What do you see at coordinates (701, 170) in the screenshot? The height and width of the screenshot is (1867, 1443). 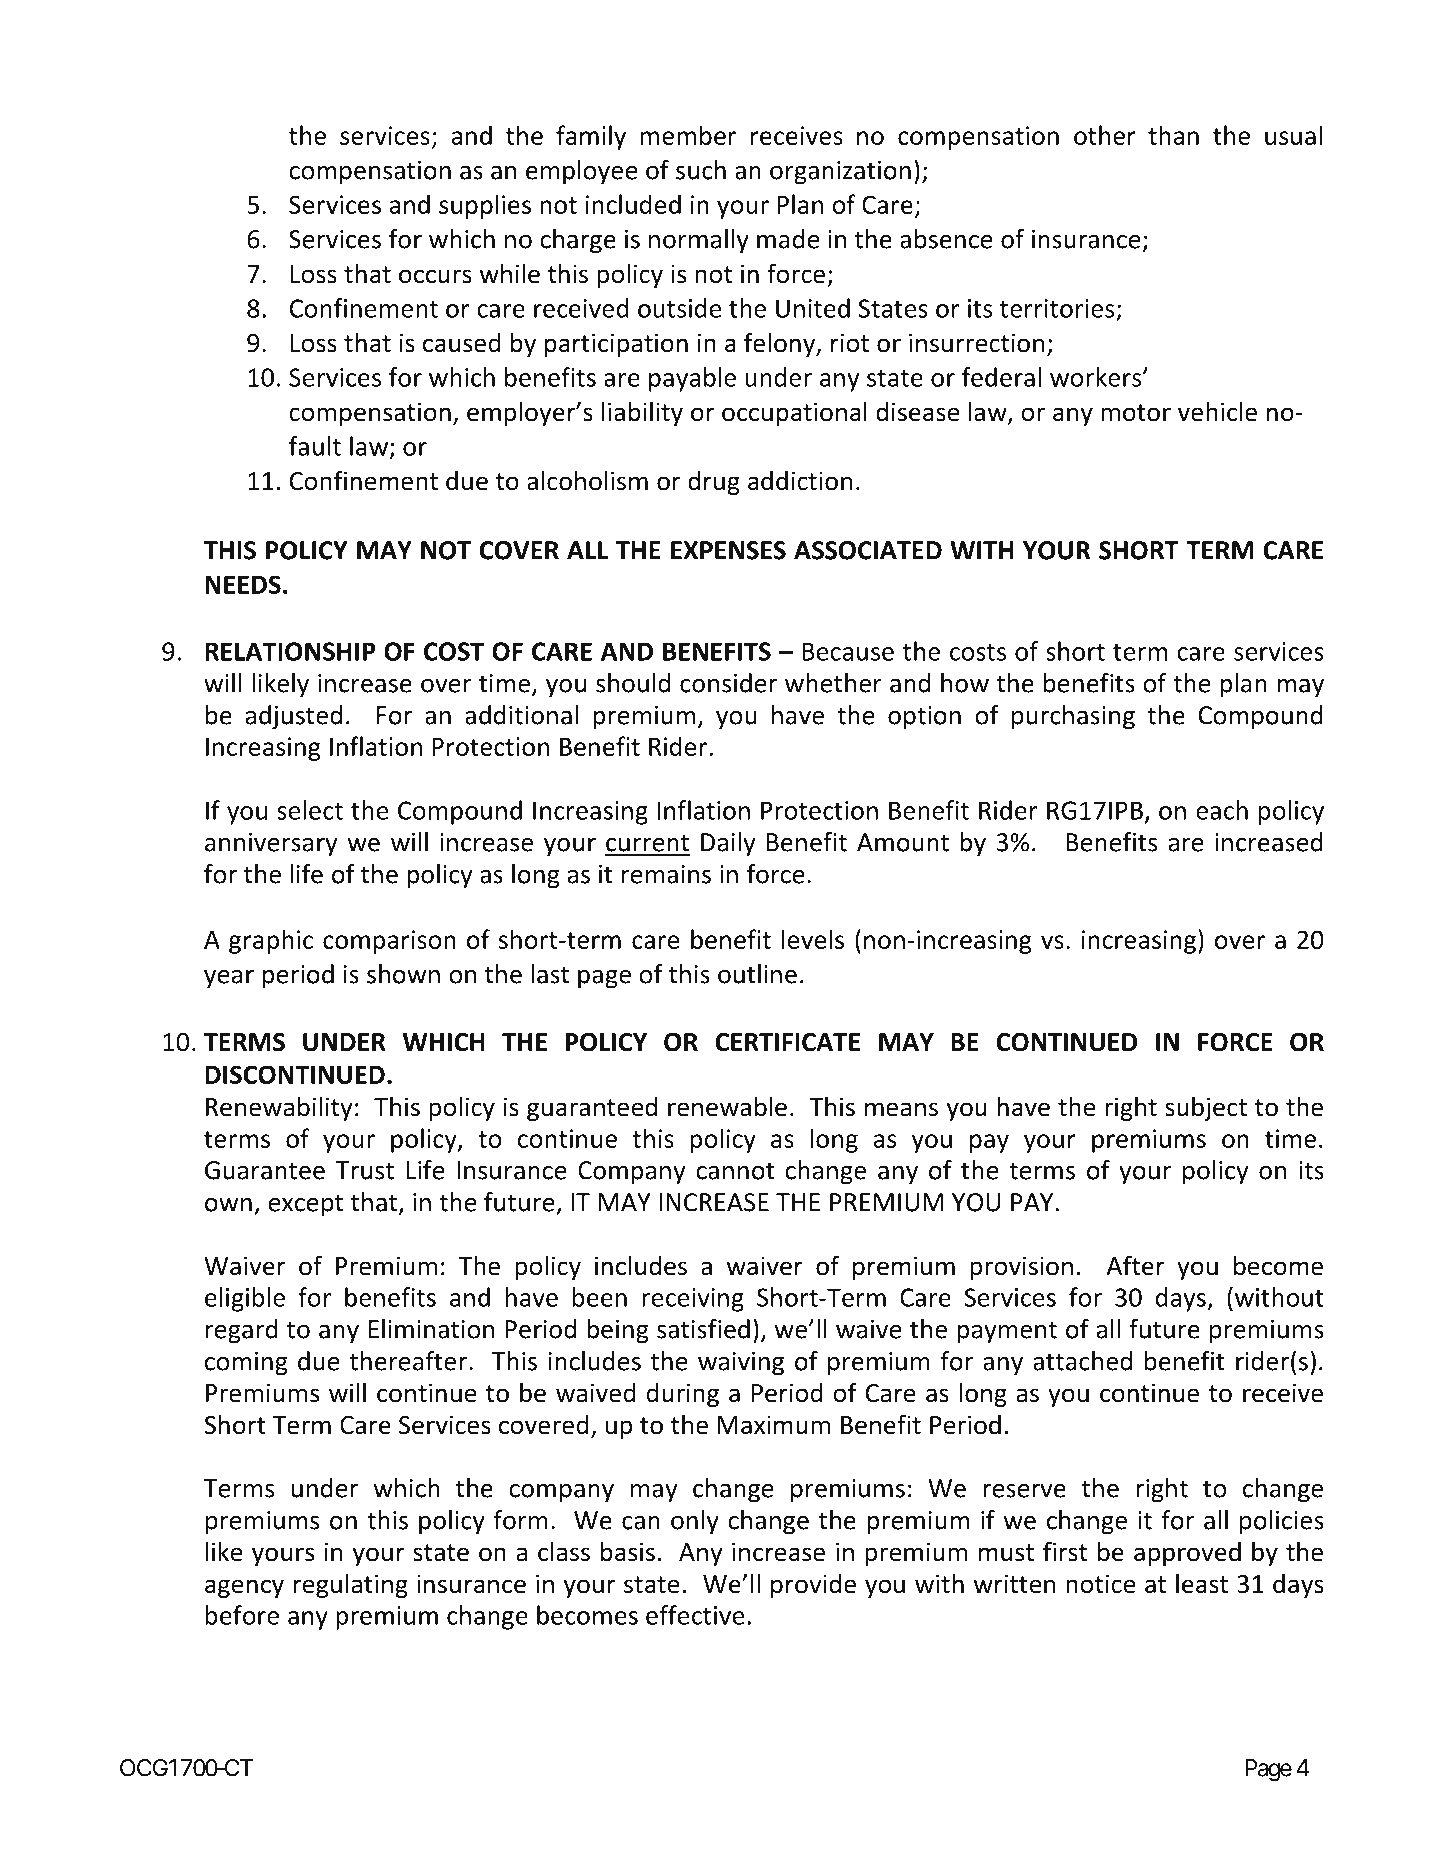 I see `such` at bounding box center [701, 170].
